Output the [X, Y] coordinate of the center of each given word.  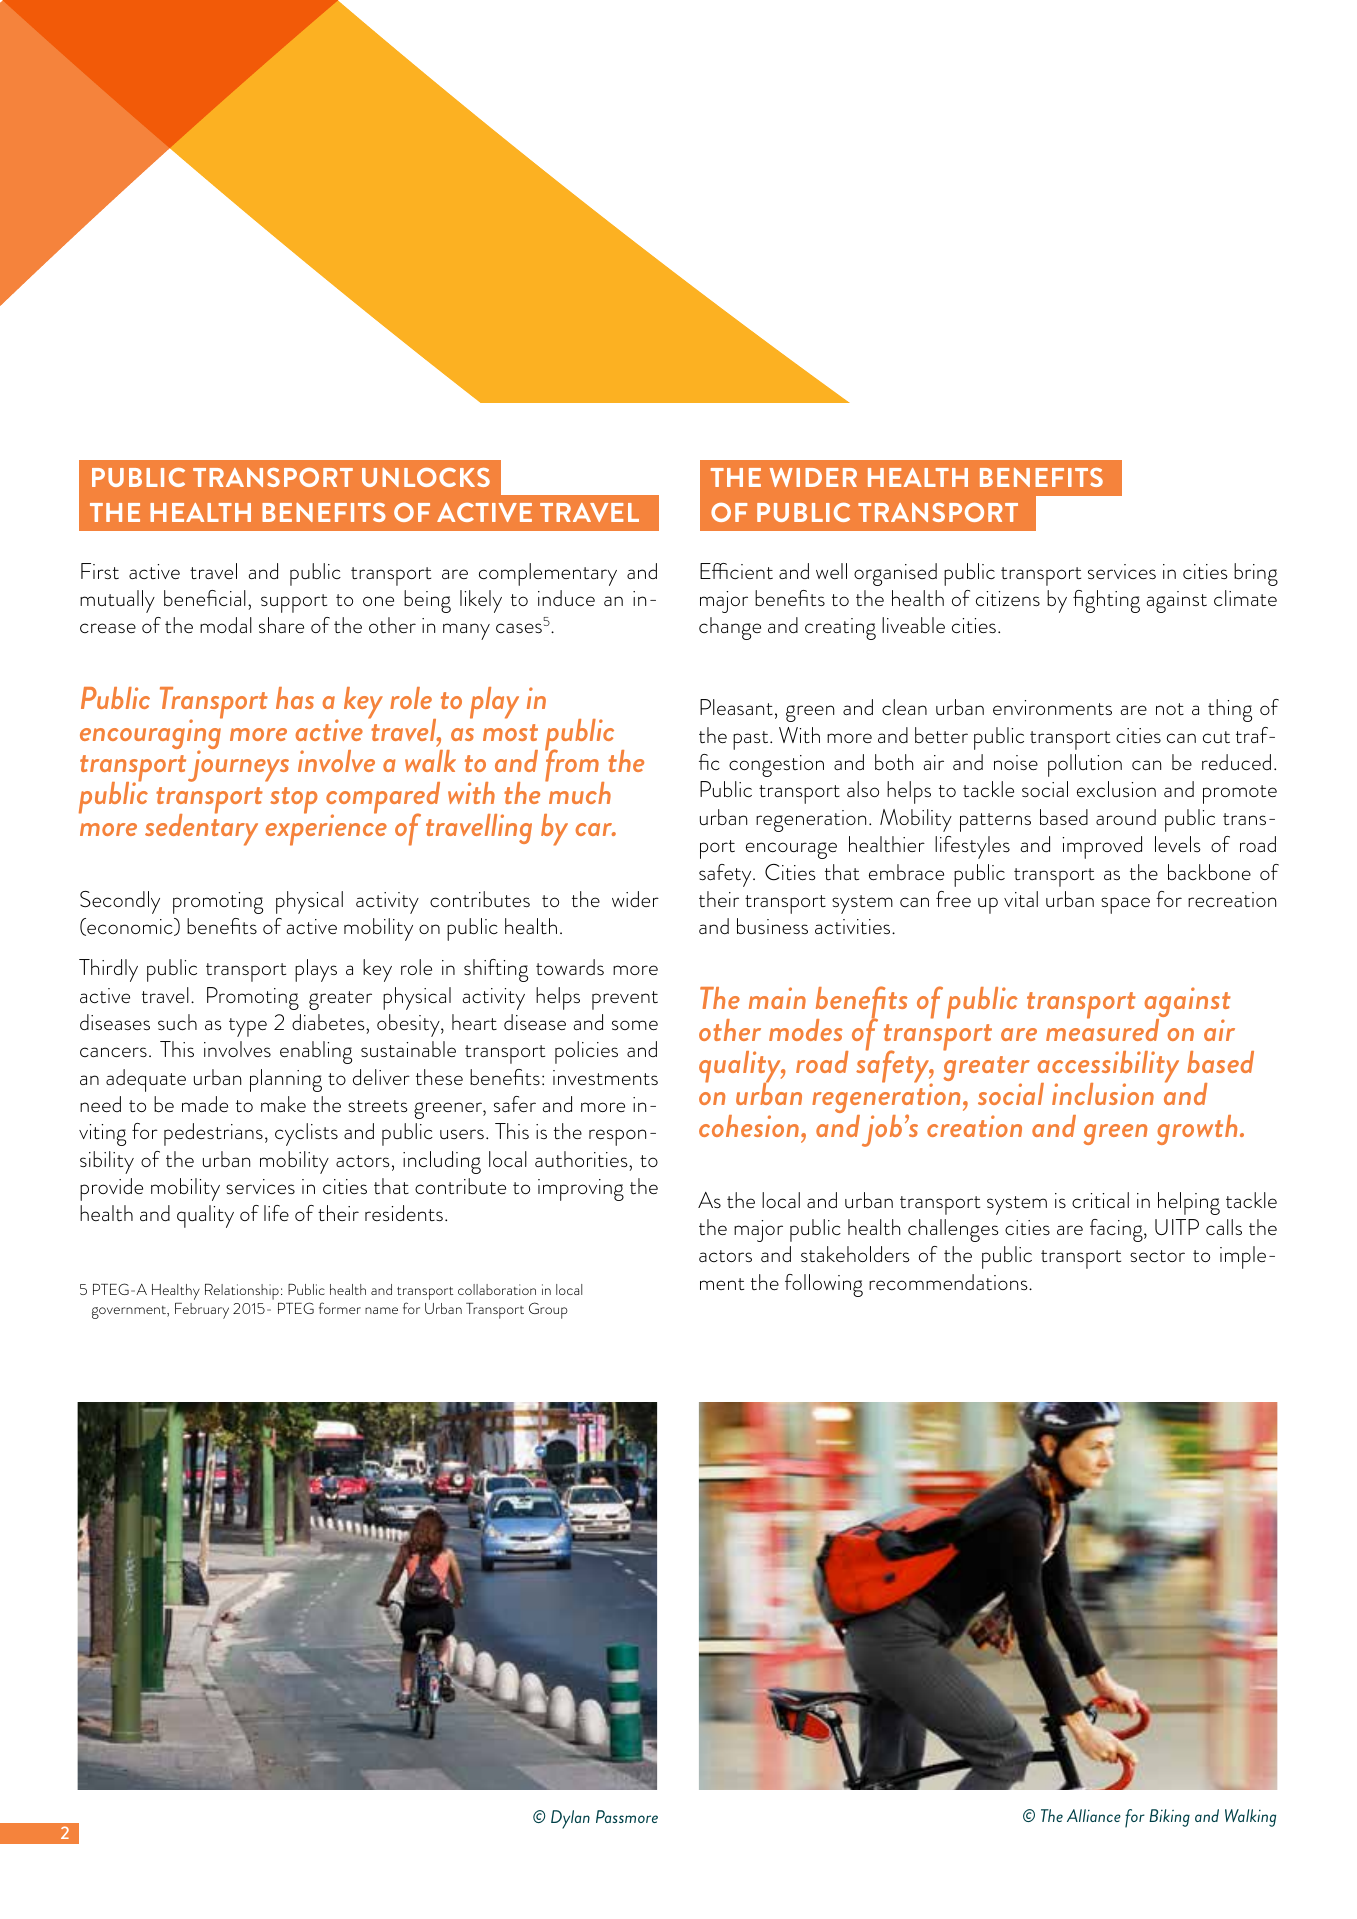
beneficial [205, 598]
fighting [1106, 601]
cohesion [750, 1126]
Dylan [570, 1819]
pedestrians [213, 1134]
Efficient [736, 571]
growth [1197, 1130]
